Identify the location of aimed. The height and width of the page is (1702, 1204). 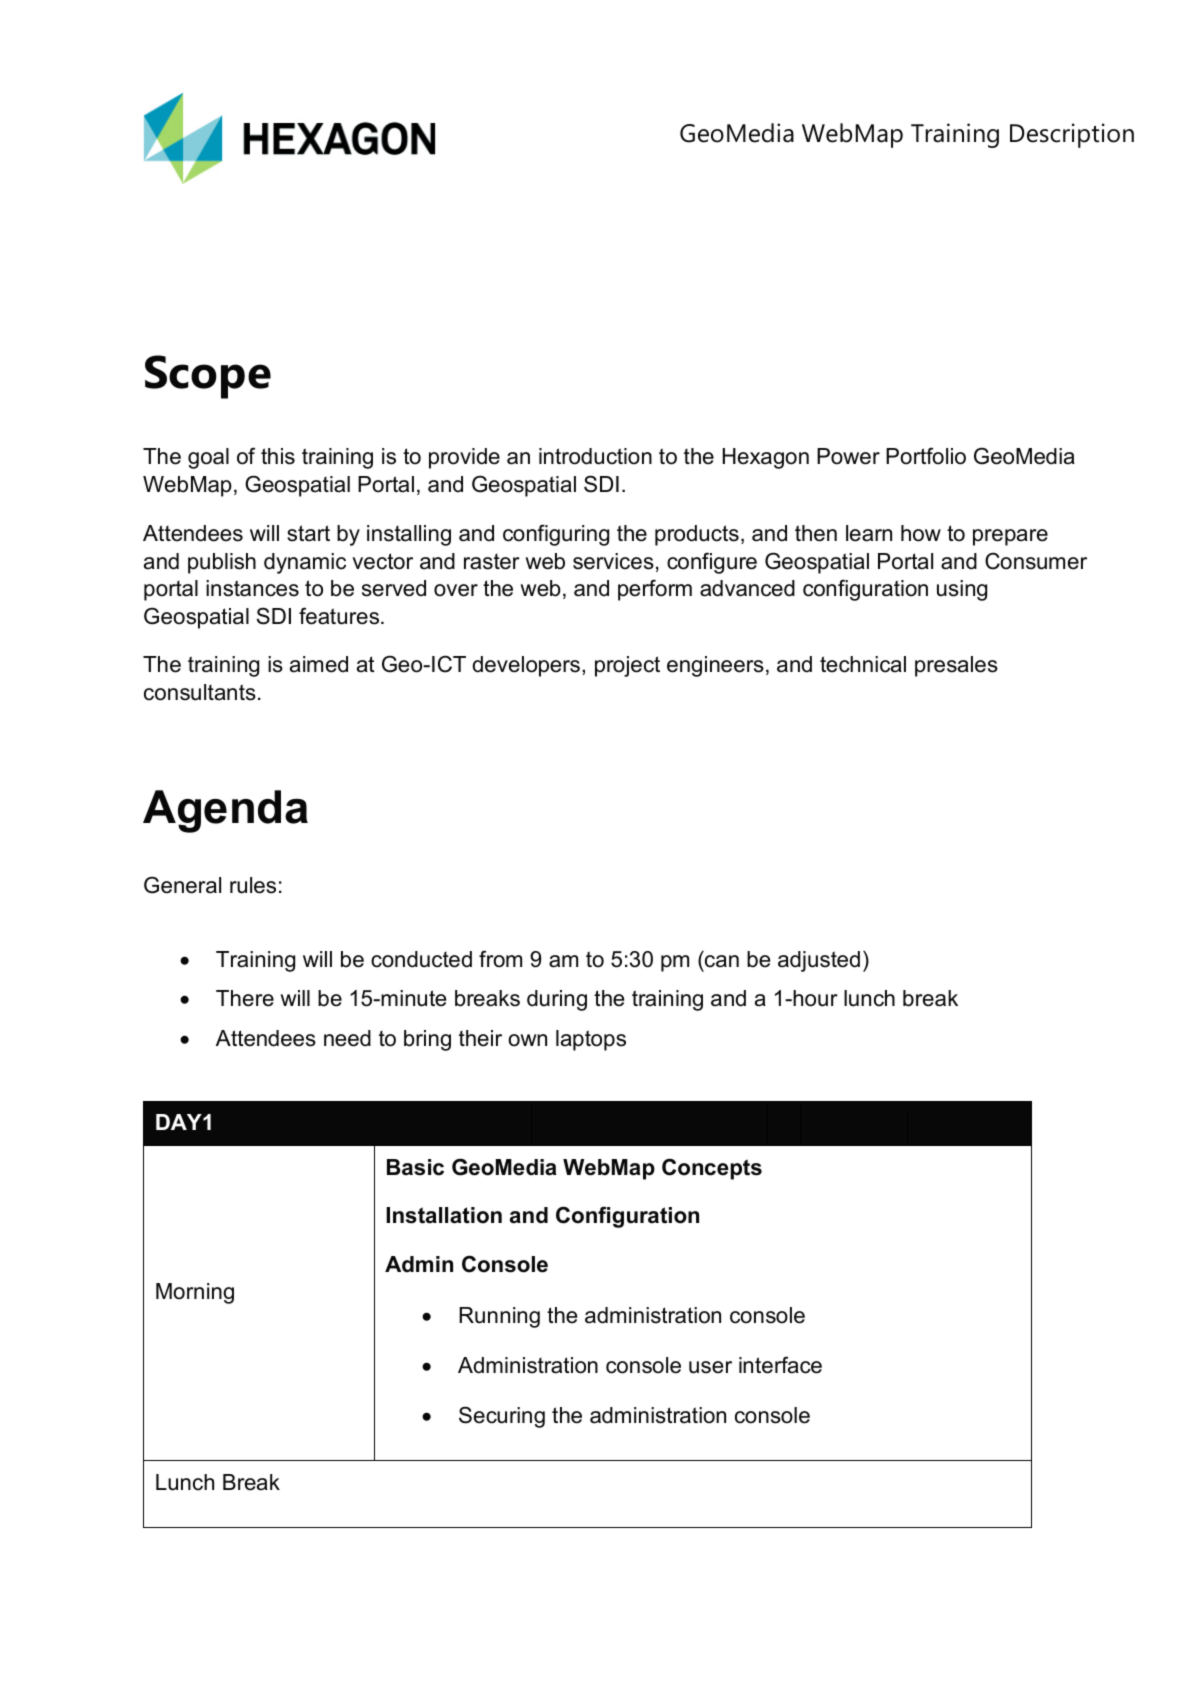
(319, 664).
